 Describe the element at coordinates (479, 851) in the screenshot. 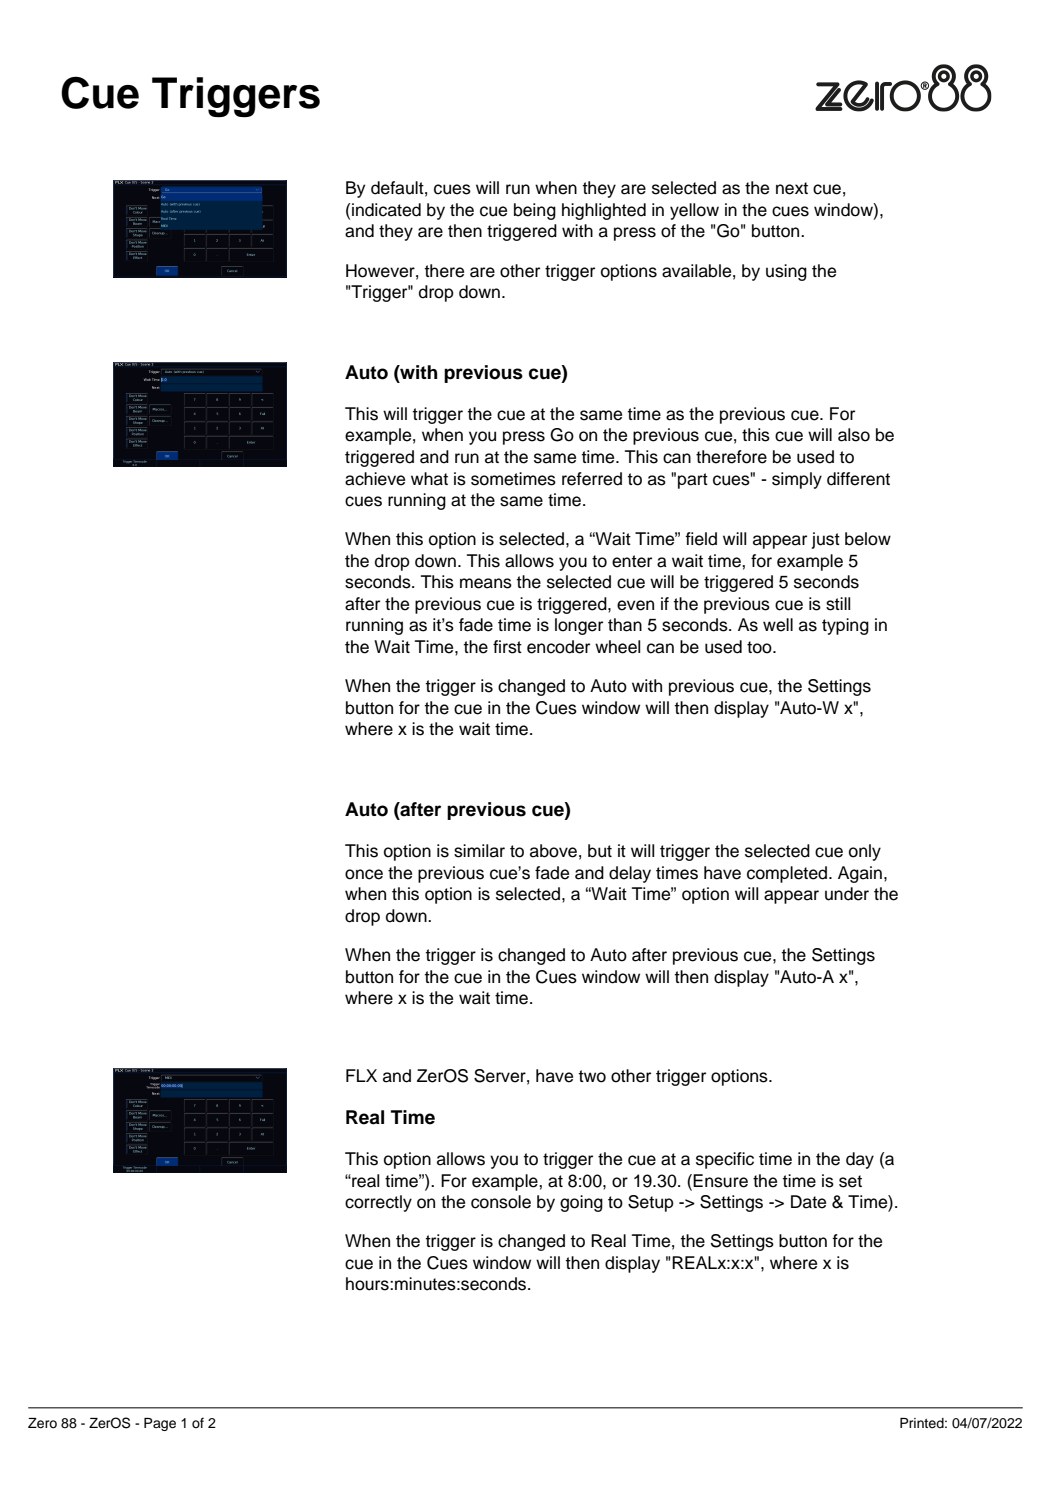

I see `similar` at that location.
